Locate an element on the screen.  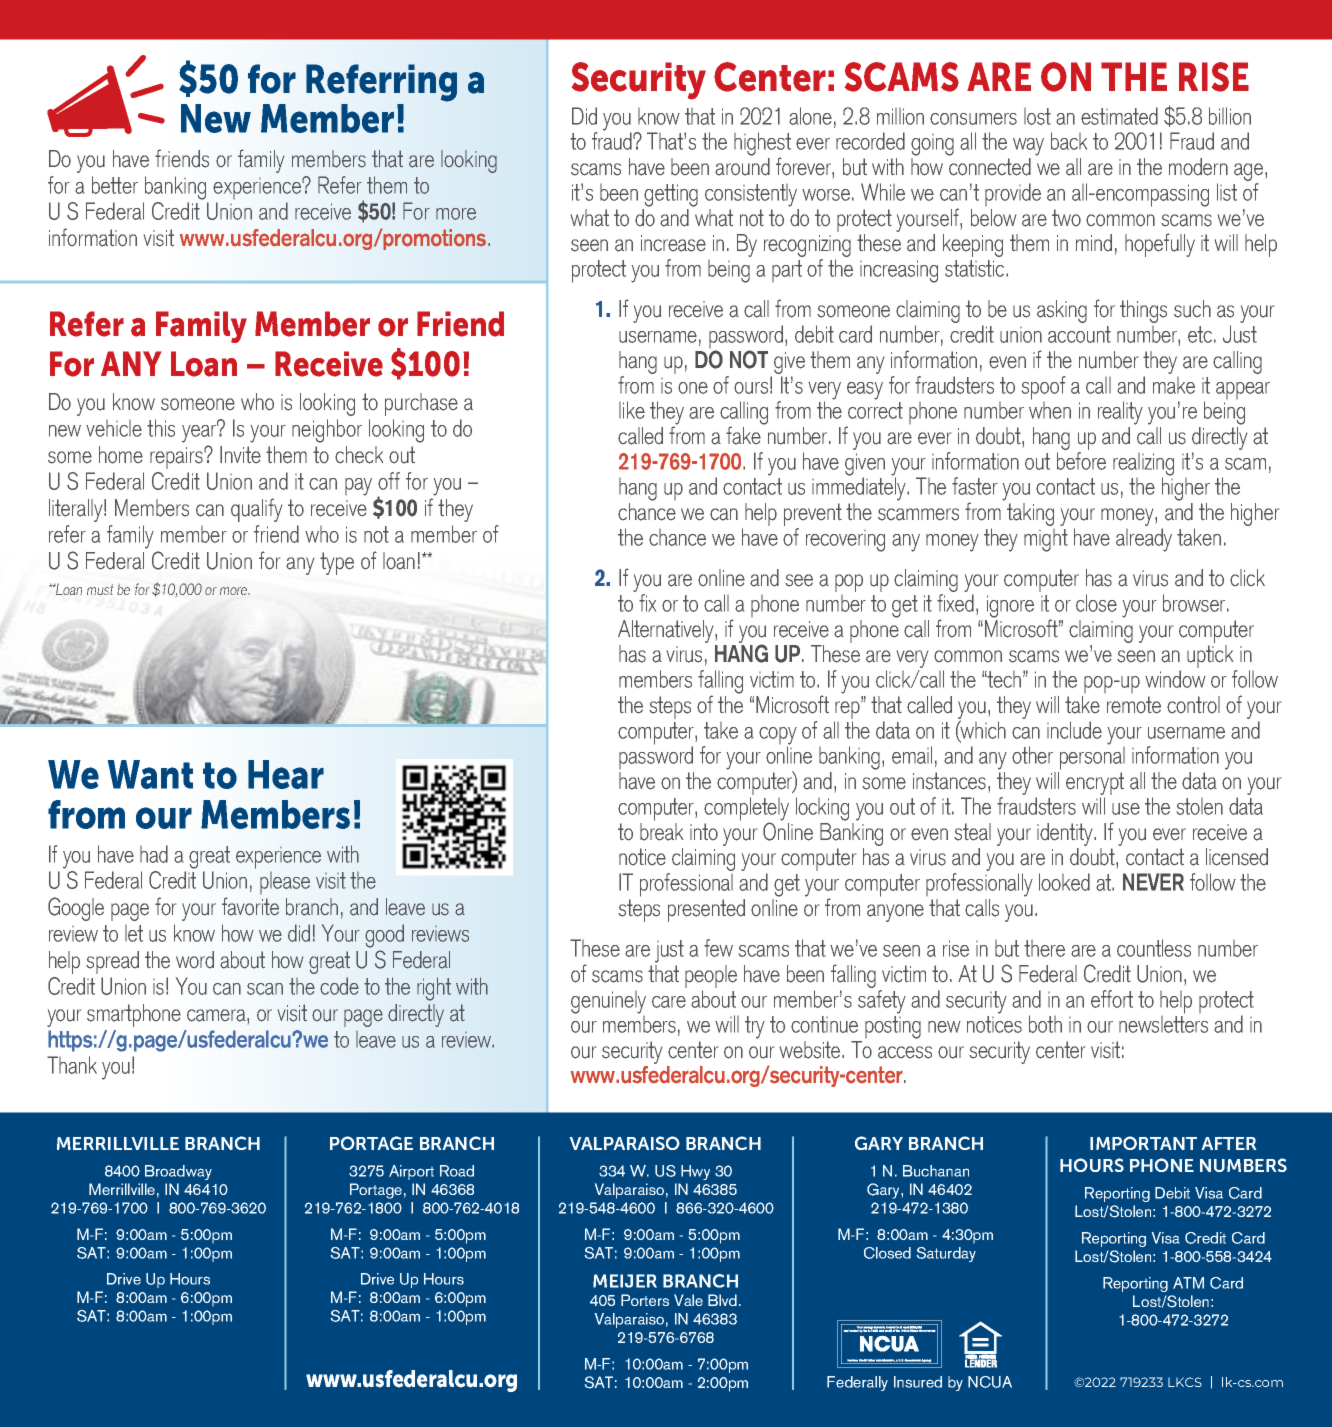
getting is located at coordinates (671, 195).
